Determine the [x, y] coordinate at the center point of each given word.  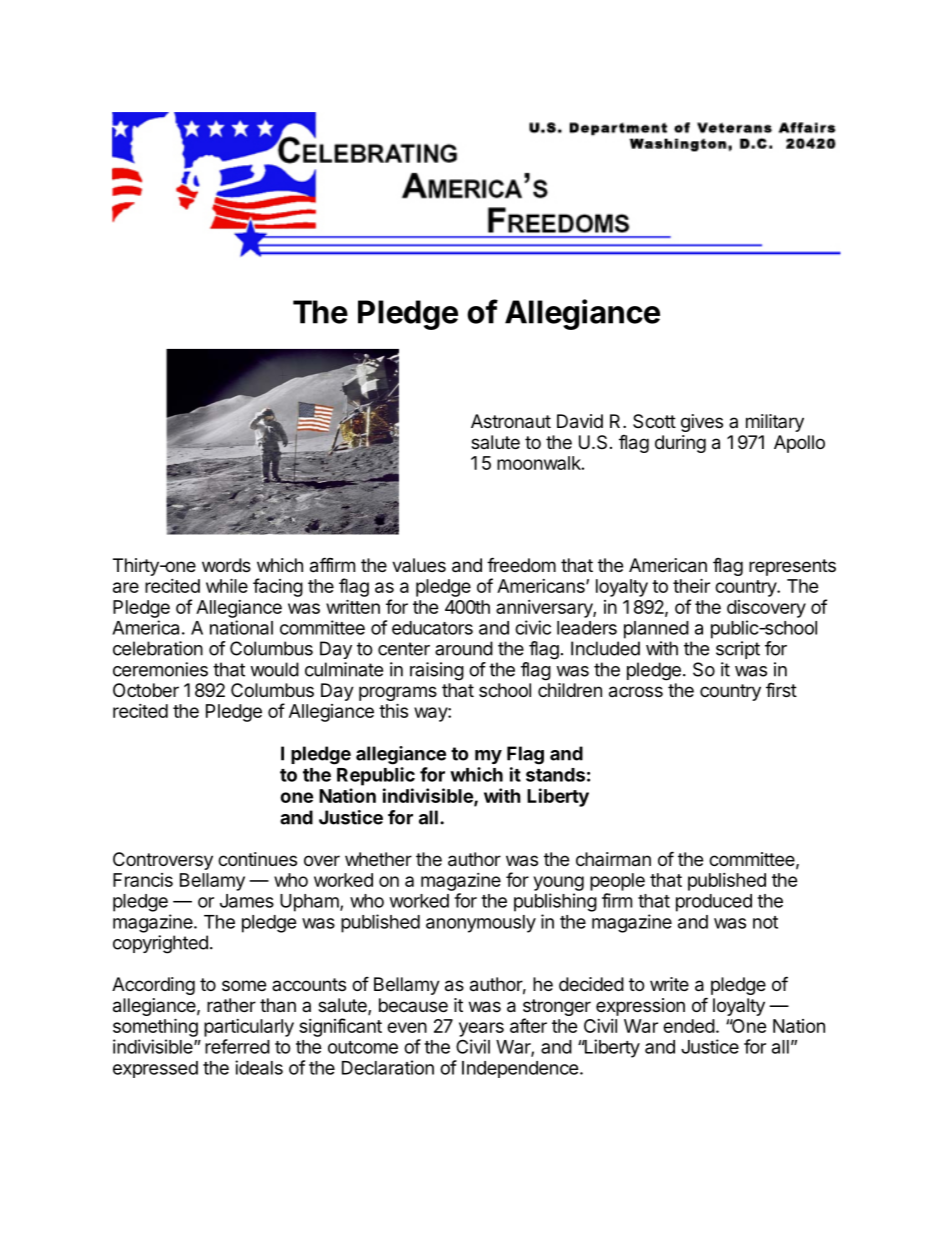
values [419, 565]
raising [437, 671]
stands [555, 775]
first [781, 690]
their [691, 585]
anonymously [481, 924]
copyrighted [160, 944]
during [680, 444]
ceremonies [160, 669]
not [765, 922]
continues [257, 859]
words [226, 565]
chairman [613, 859]
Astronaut [511, 421]
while [227, 585]
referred [237, 1046]
